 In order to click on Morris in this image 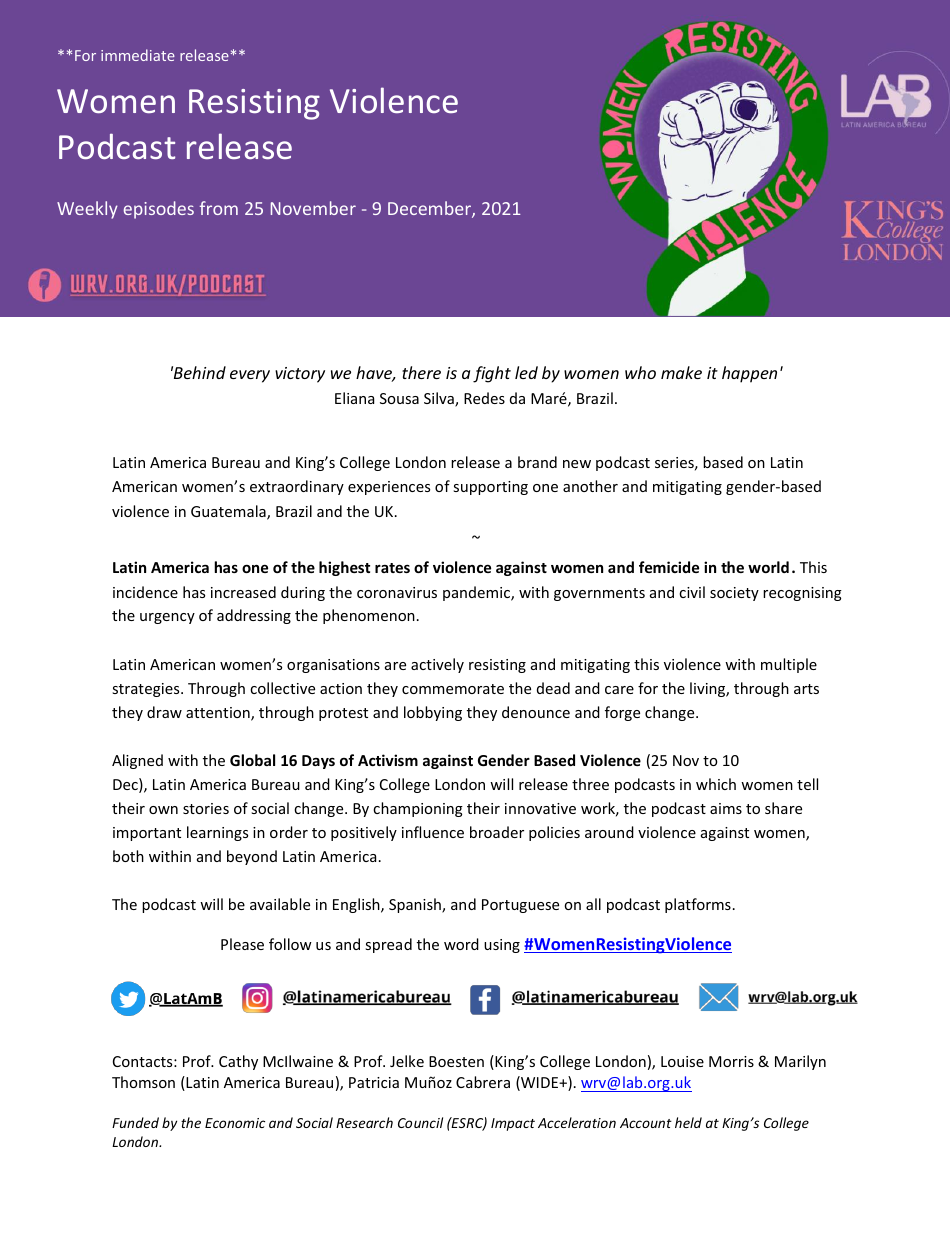, I will do `click(731, 1061)`.
